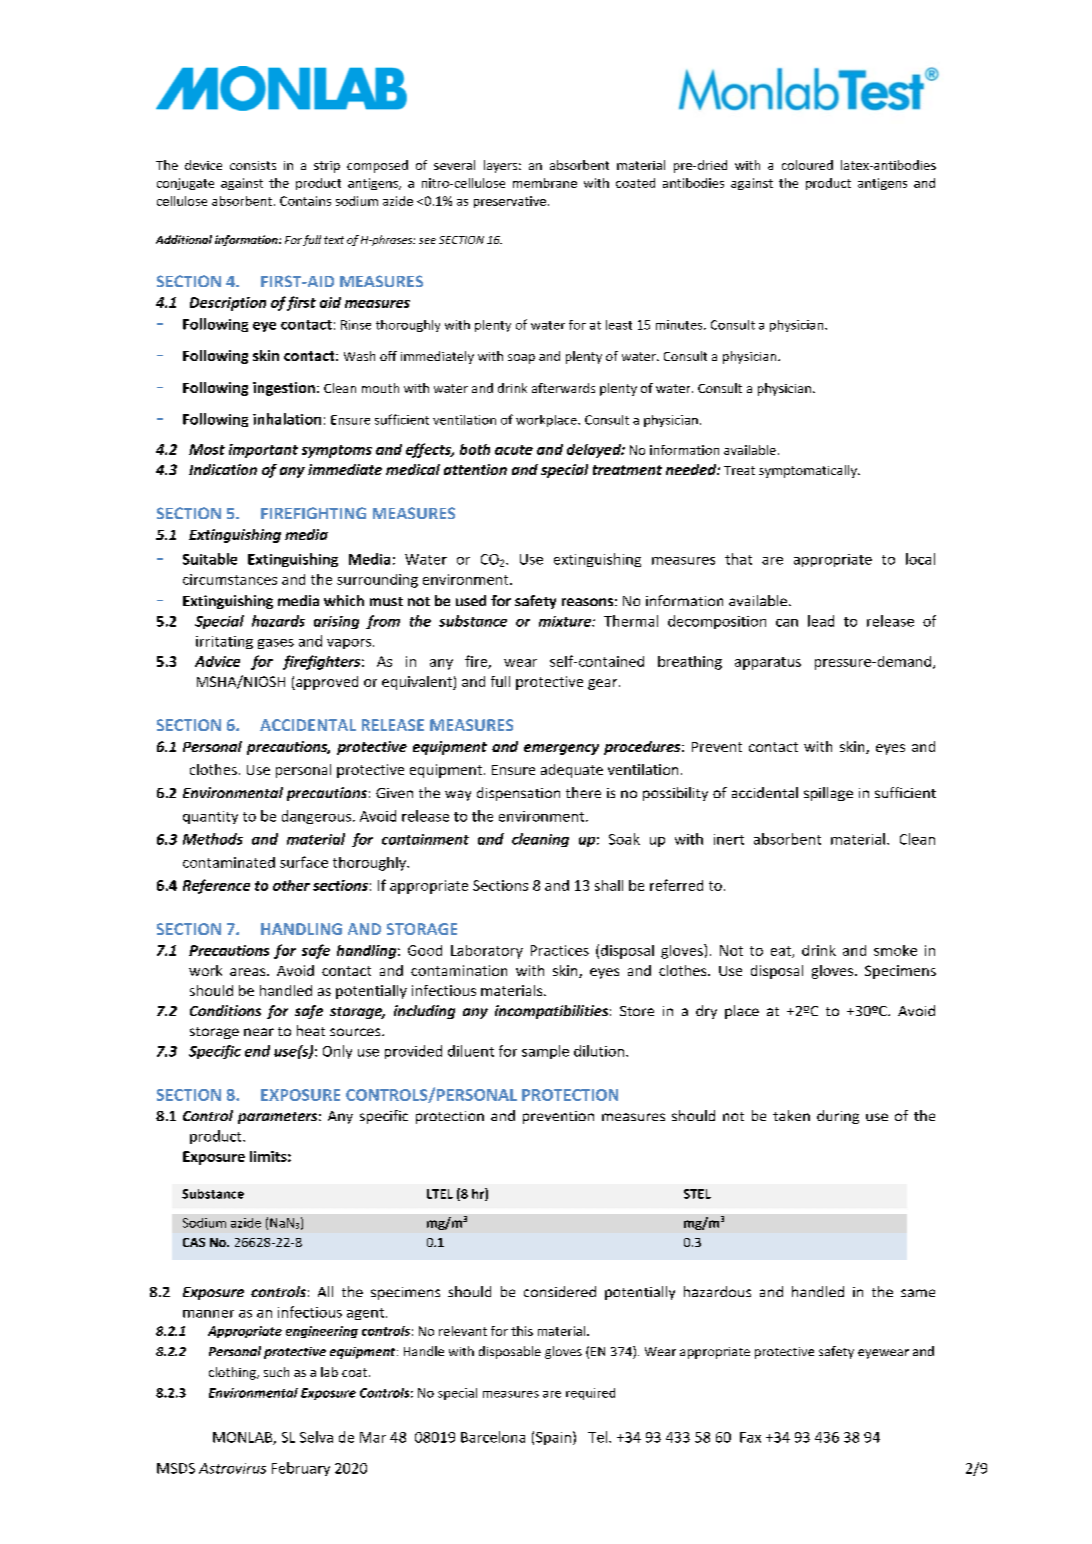 The image size is (1092, 1544). Describe the element at coordinates (518, 794) in the screenshot. I see `dispensation` at that location.
